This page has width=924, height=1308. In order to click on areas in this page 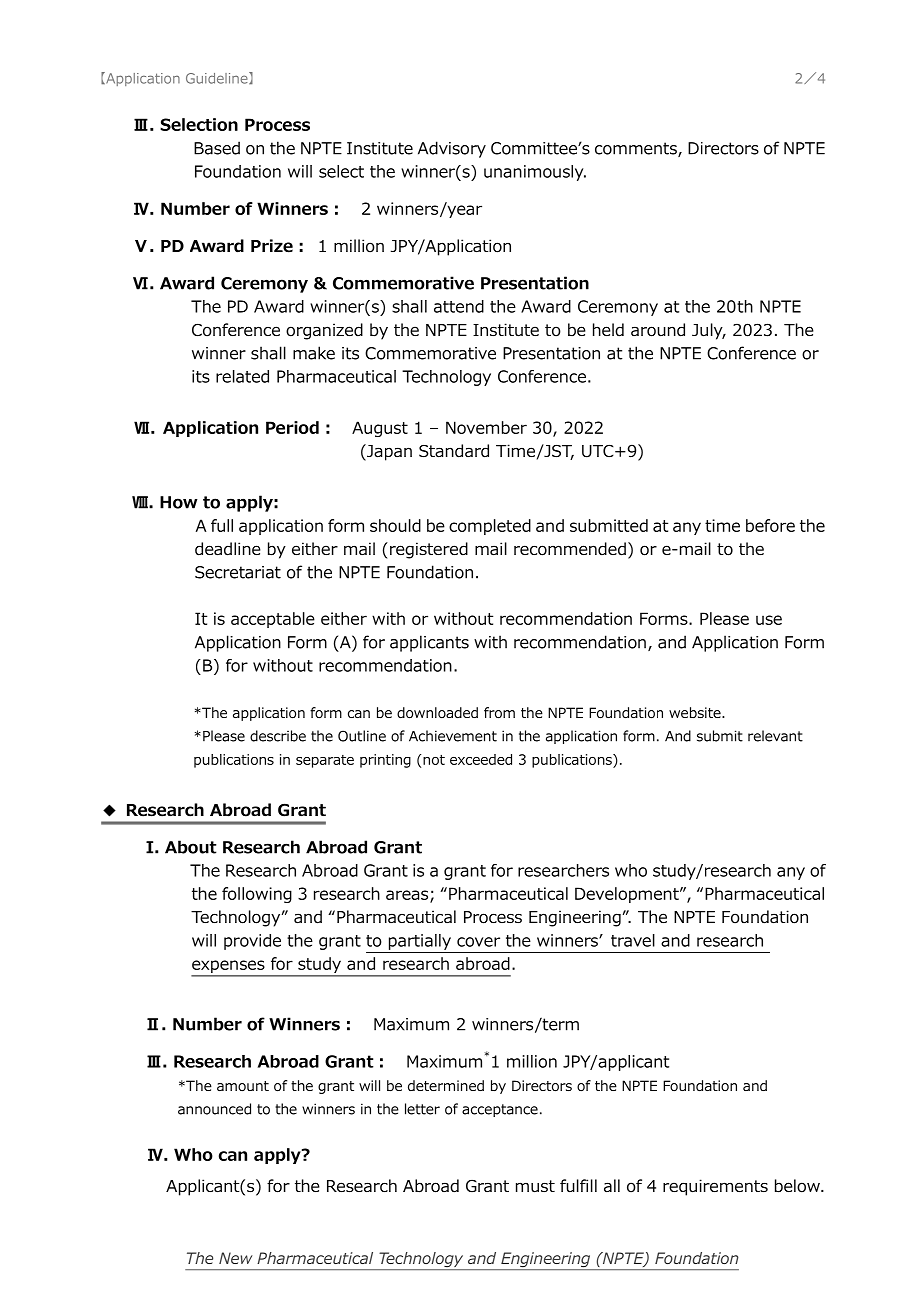, I will do `click(408, 896)`.
